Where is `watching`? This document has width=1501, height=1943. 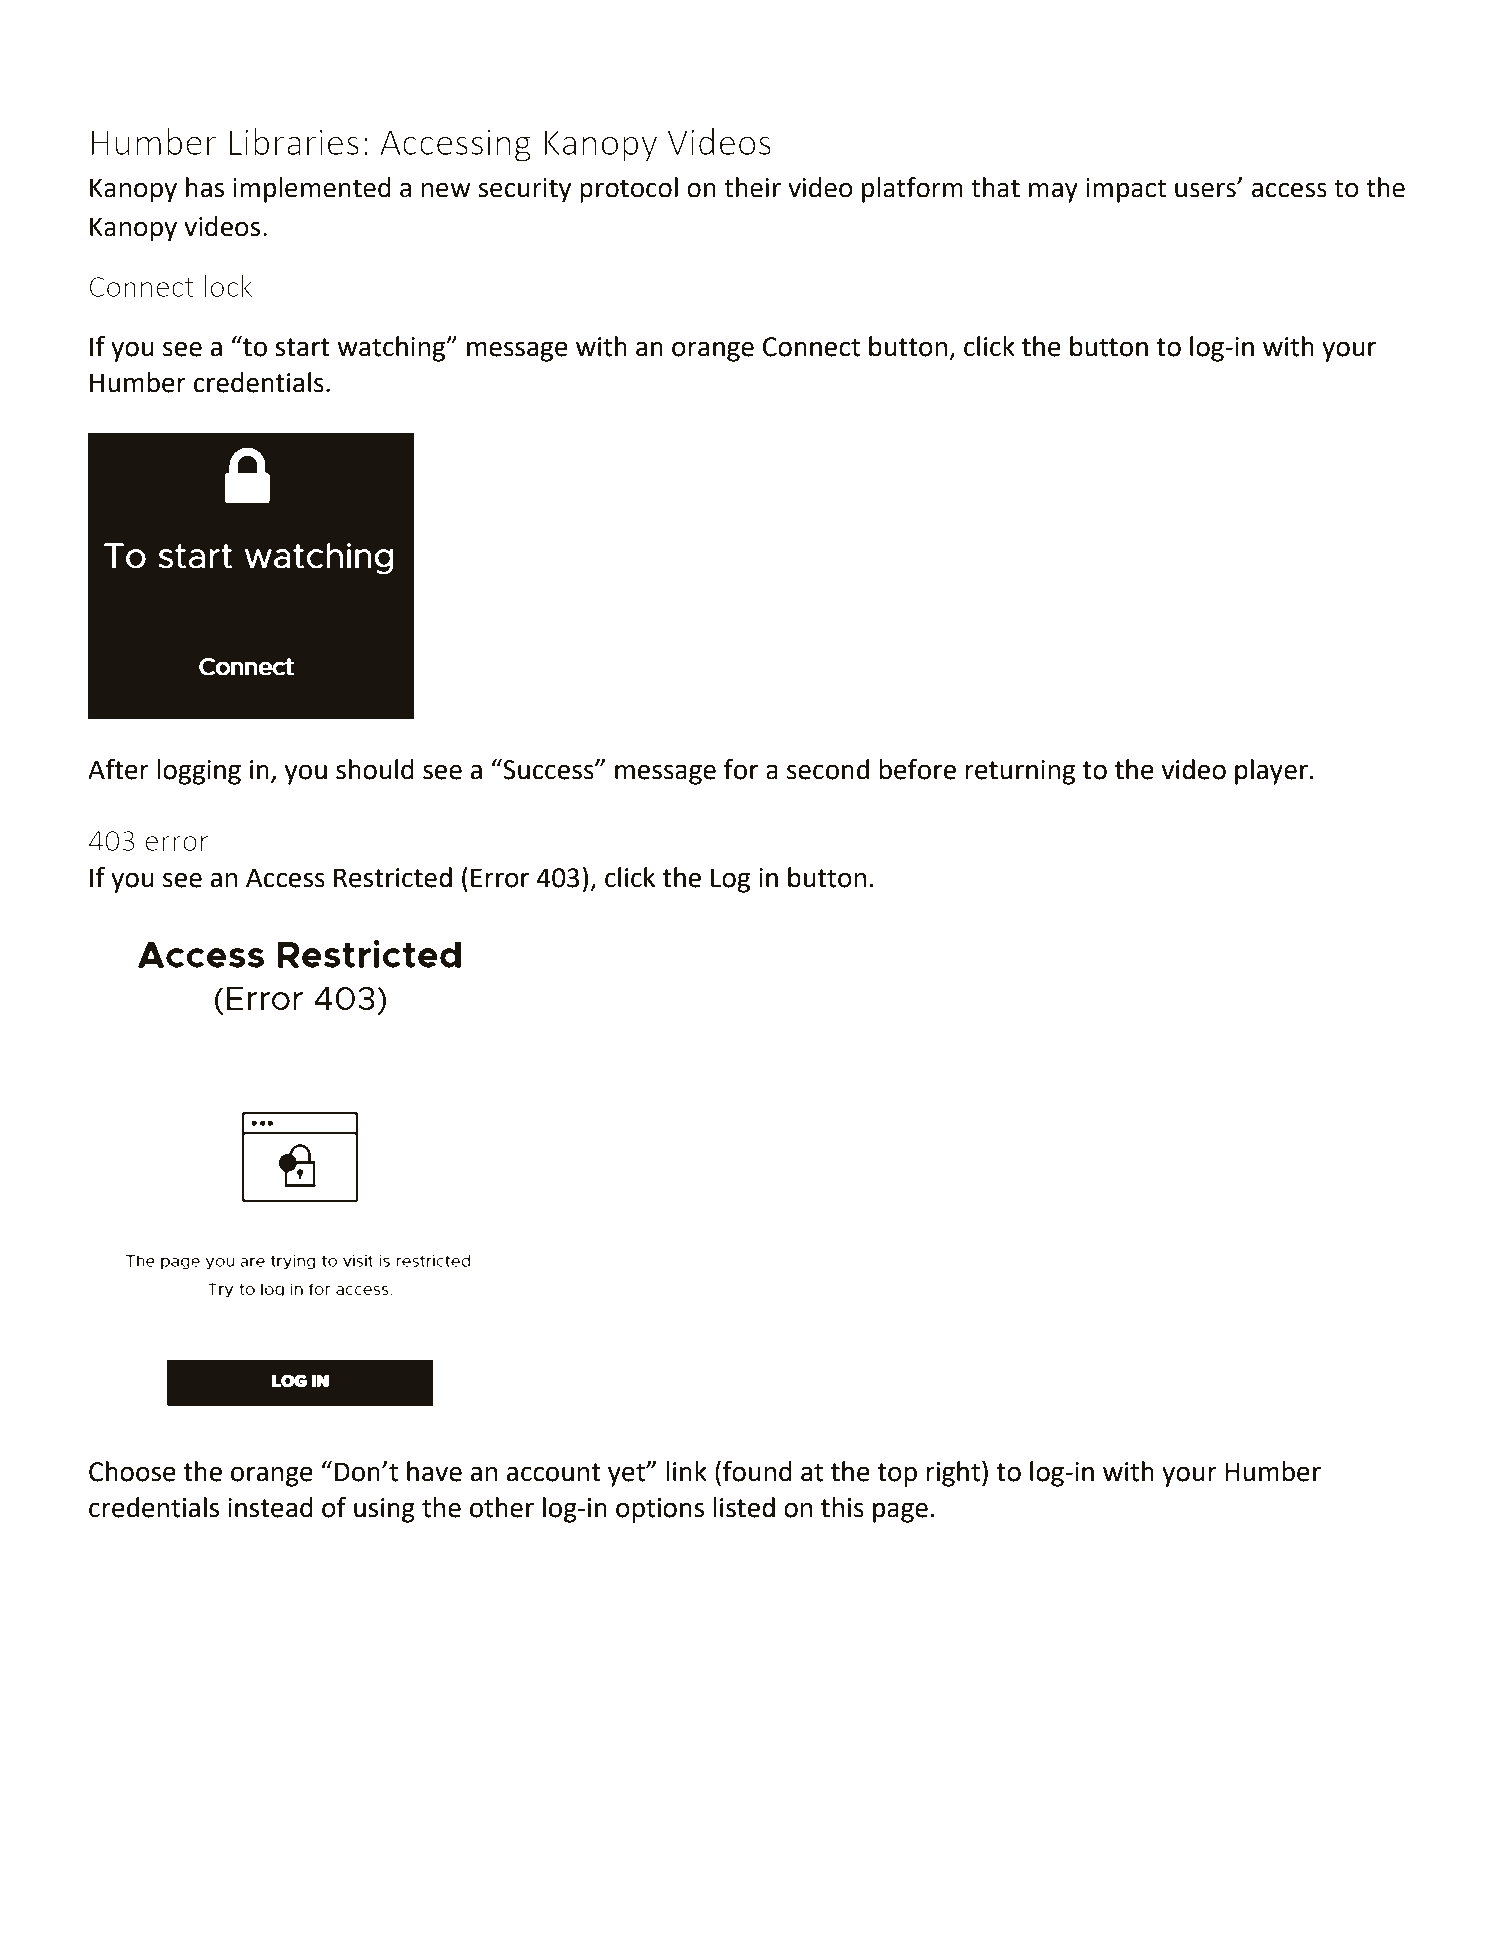 watching is located at coordinates (392, 349).
